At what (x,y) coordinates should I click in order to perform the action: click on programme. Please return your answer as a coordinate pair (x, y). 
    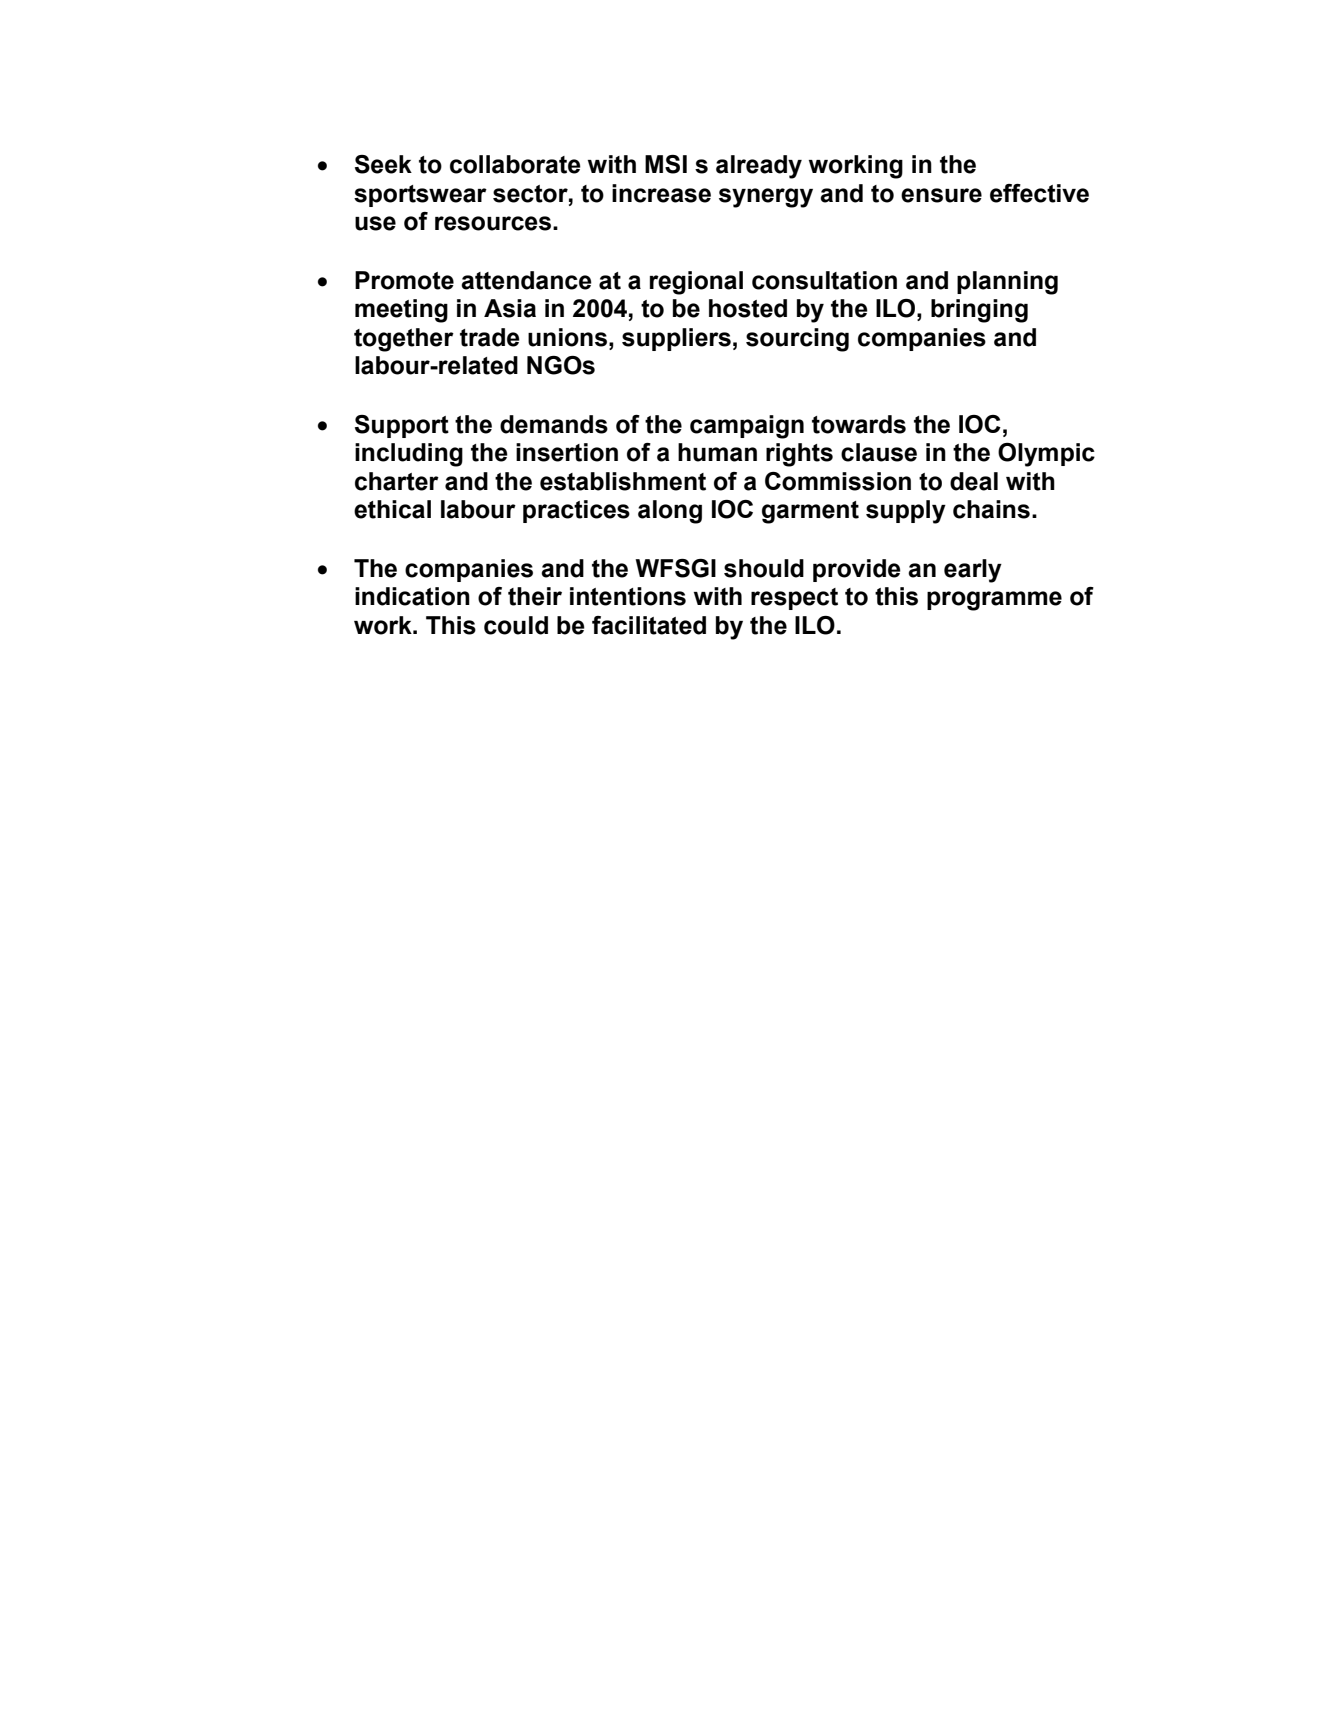
    Looking at the image, I should click on (994, 601).
